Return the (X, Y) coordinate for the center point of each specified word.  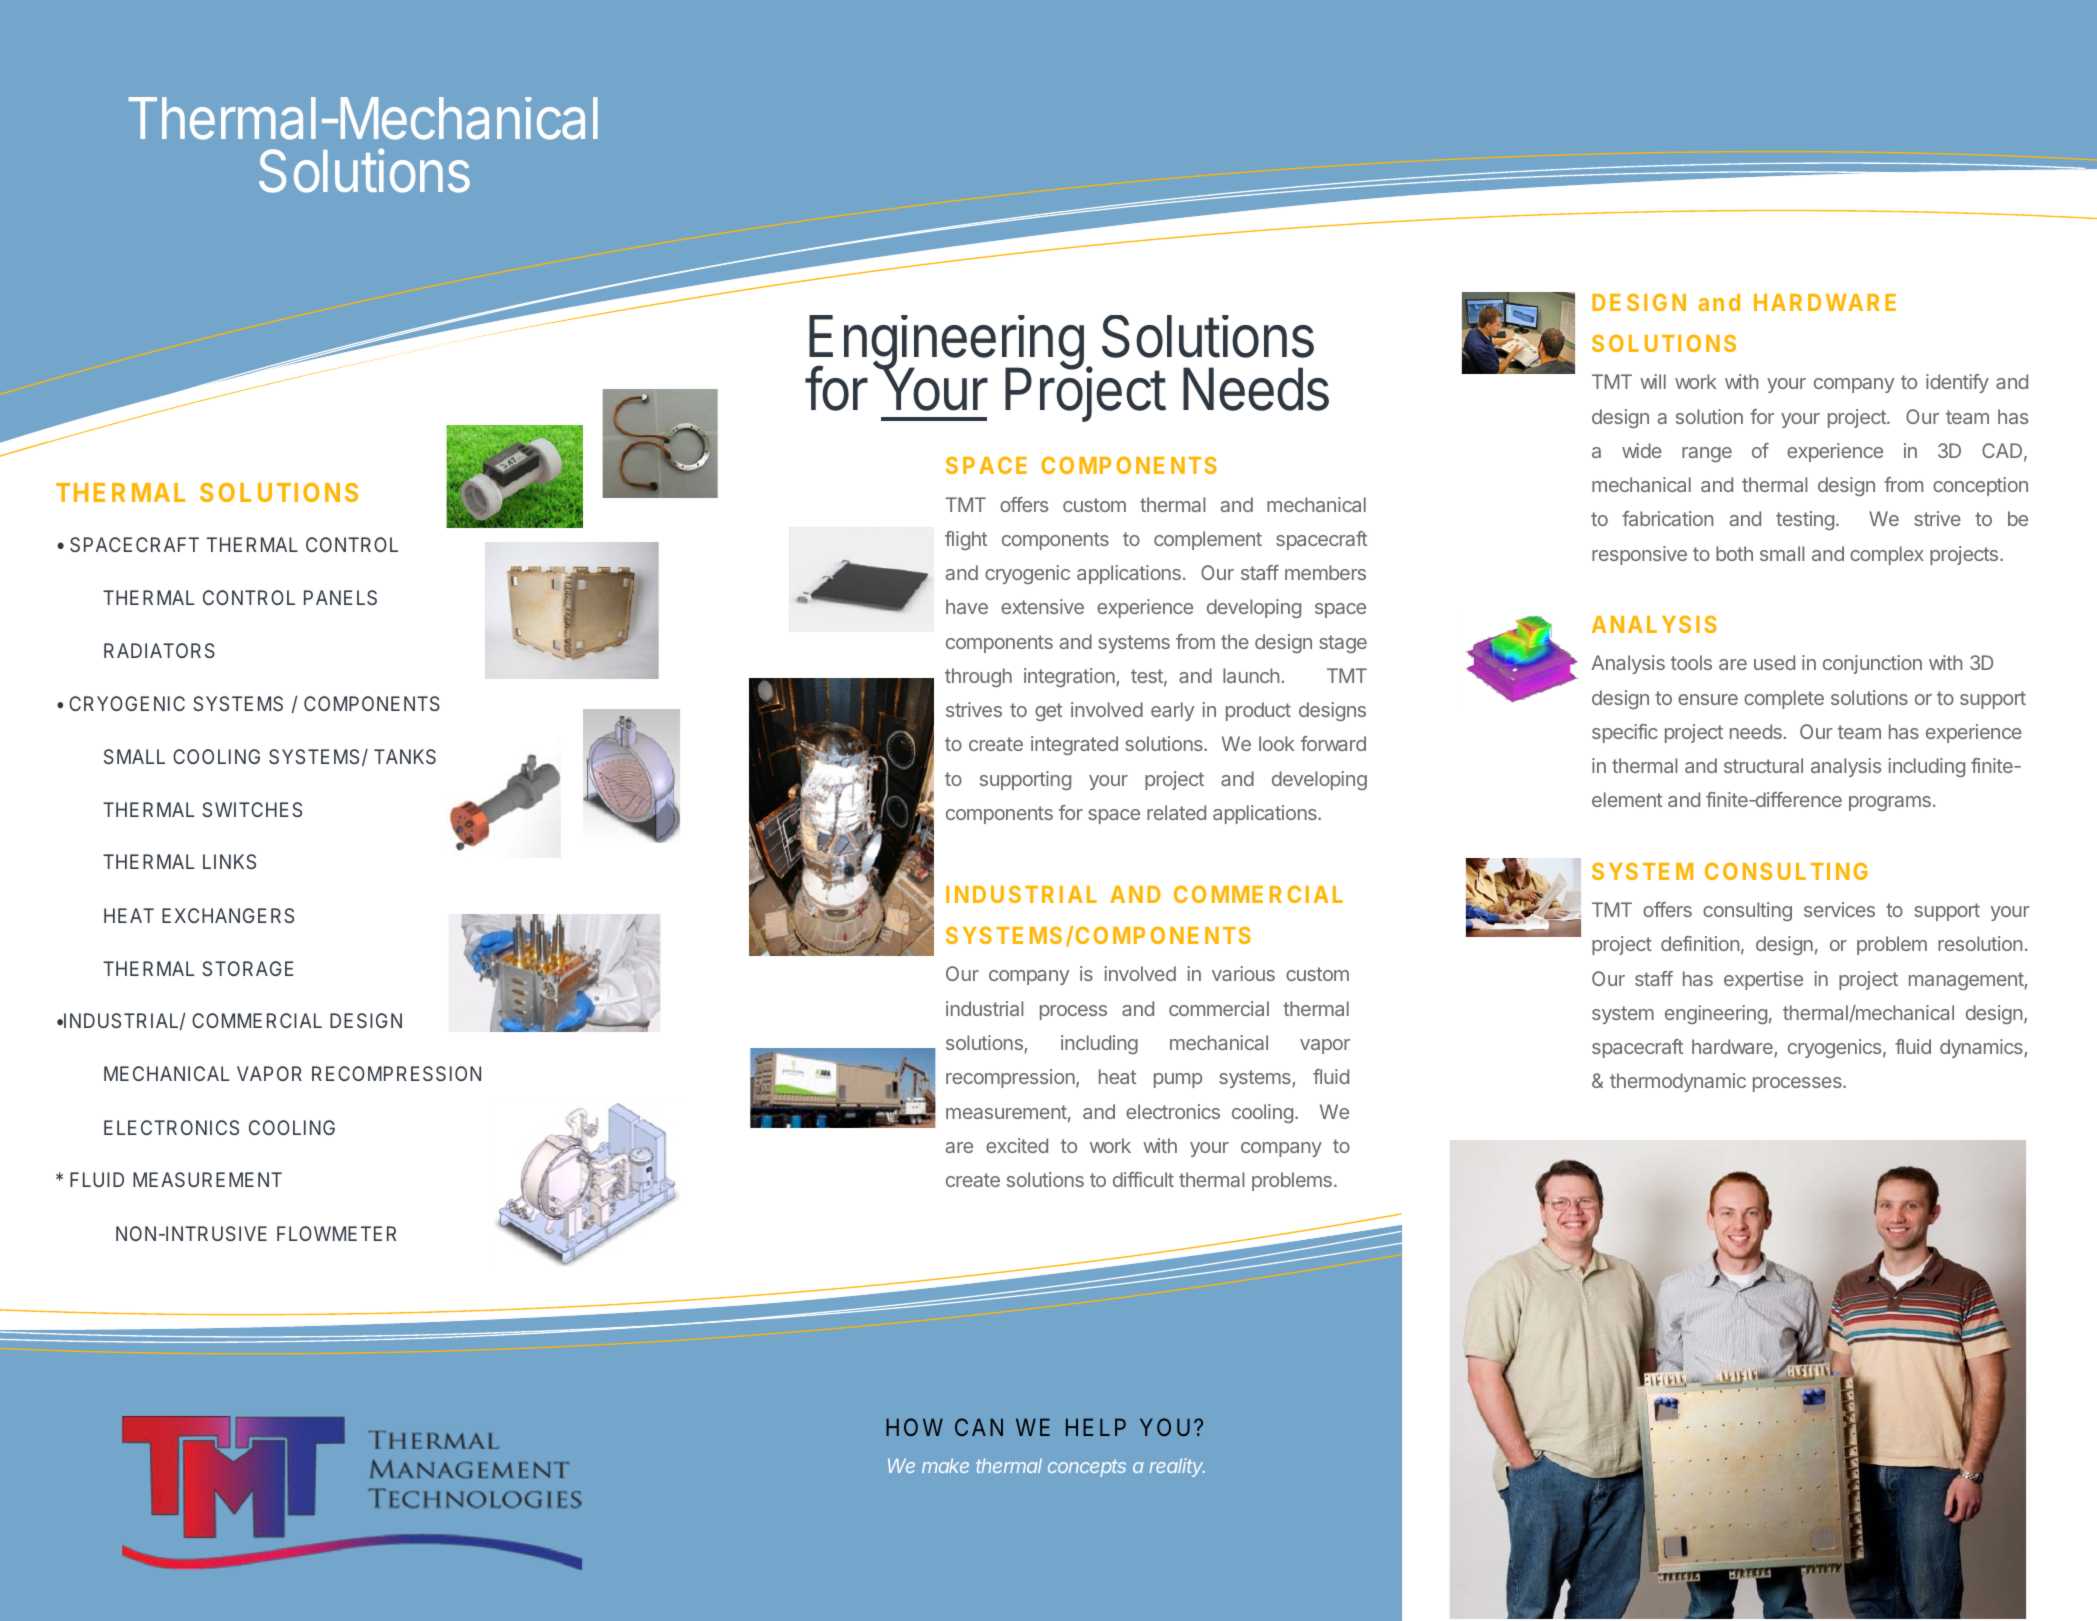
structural (1763, 765)
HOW (914, 1427)
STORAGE (248, 968)
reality (1177, 1467)
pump (1178, 1080)
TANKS (405, 756)
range (1707, 454)
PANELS (340, 597)
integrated (1074, 745)
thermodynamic (1678, 1082)
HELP (1096, 1427)
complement (1208, 540)
